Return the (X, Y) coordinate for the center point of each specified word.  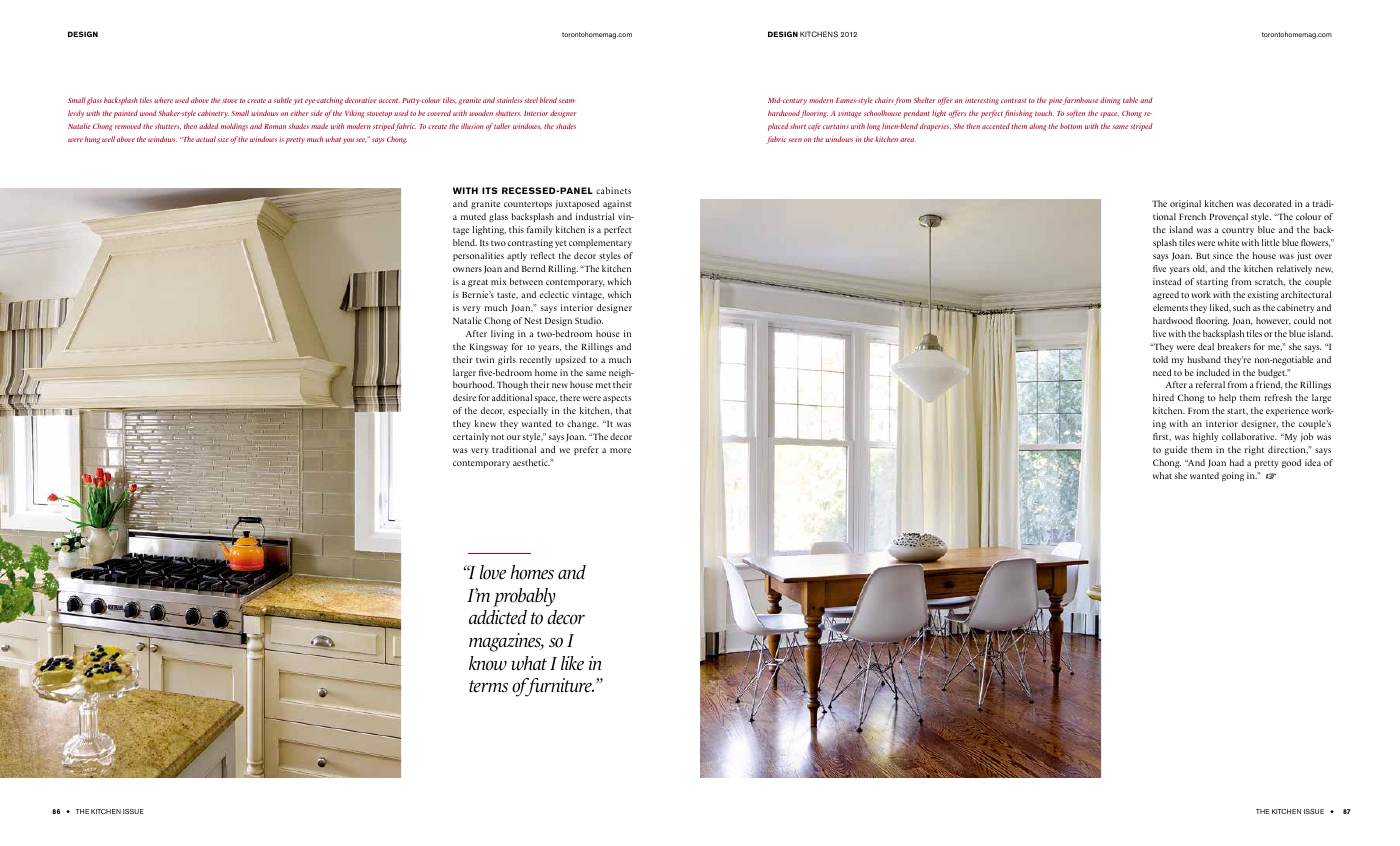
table (1130, 100)
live (1159, 333)
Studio (589, 320)
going (1233, 476)
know (488, 663)
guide (1176, 450)
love (493, 572)
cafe (814, 127)
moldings (234, 127)
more (620, 450)
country (1238, 231)
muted (473, 216)
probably (524, 597)
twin (485, 359)
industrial (595, 216)
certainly (471, 437)
